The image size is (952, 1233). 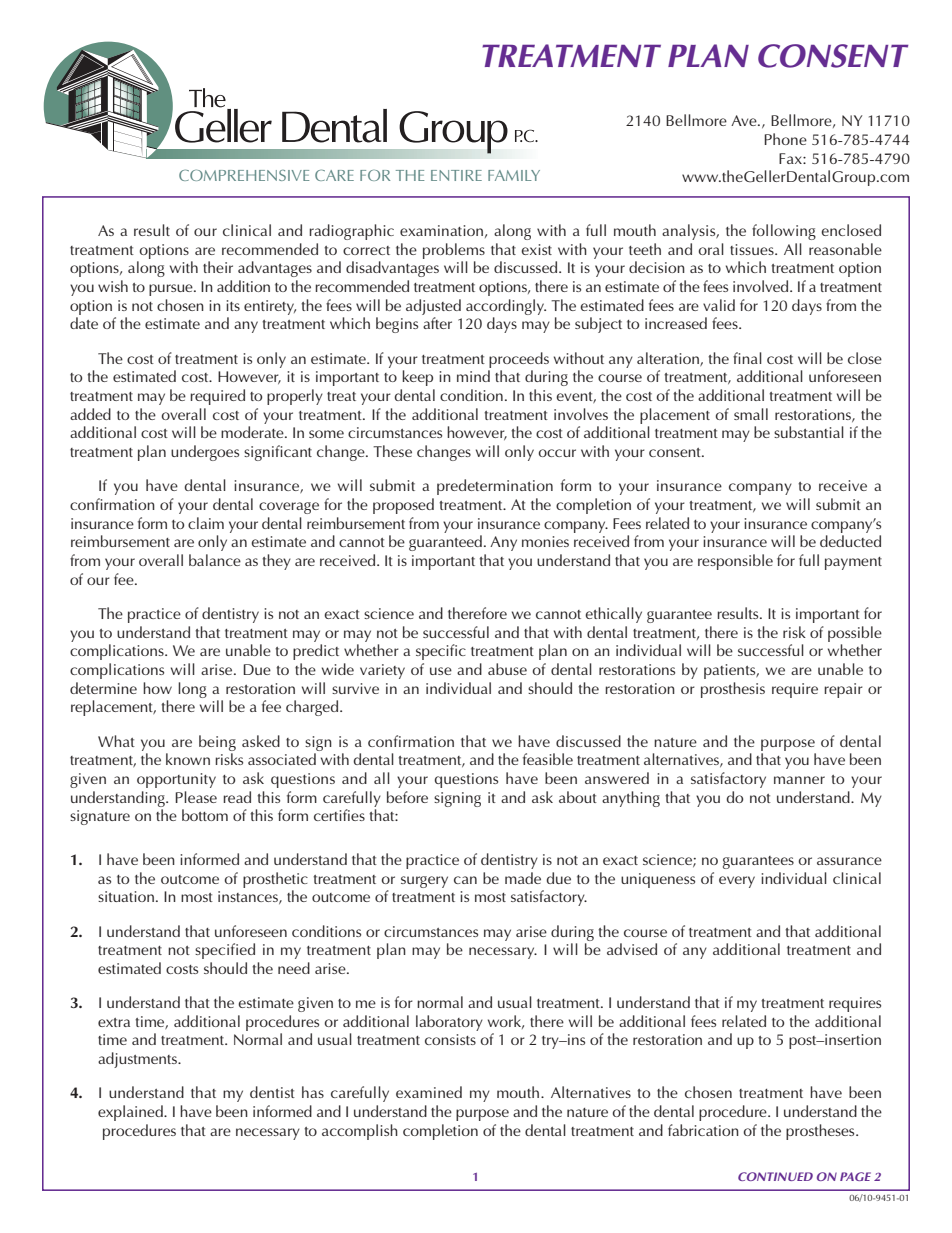 What do you see at coordinates (791, 158) in the image?
I see `Fax` at bounding box center [791, 158].
